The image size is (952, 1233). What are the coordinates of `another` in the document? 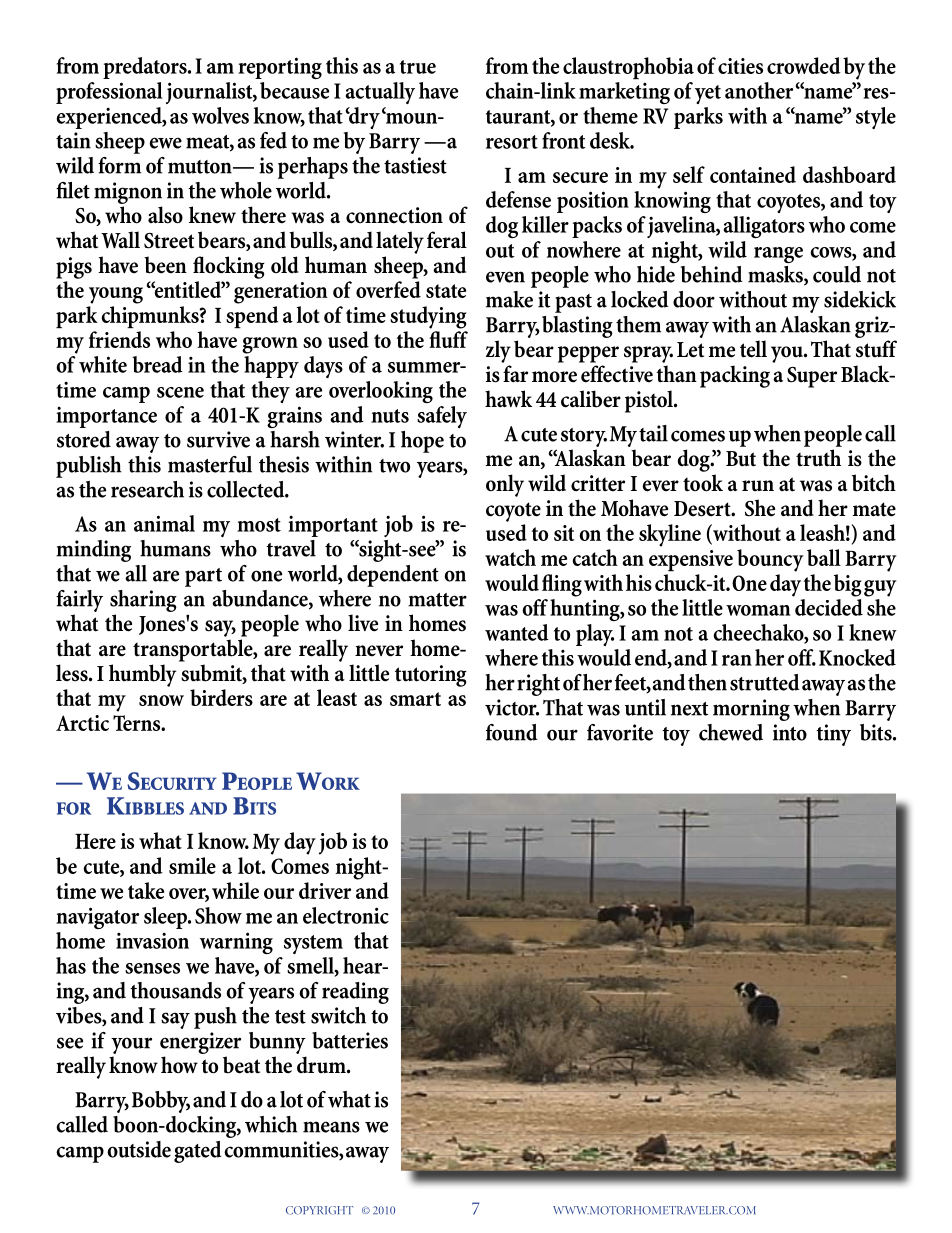 It's located at (759, 90).
